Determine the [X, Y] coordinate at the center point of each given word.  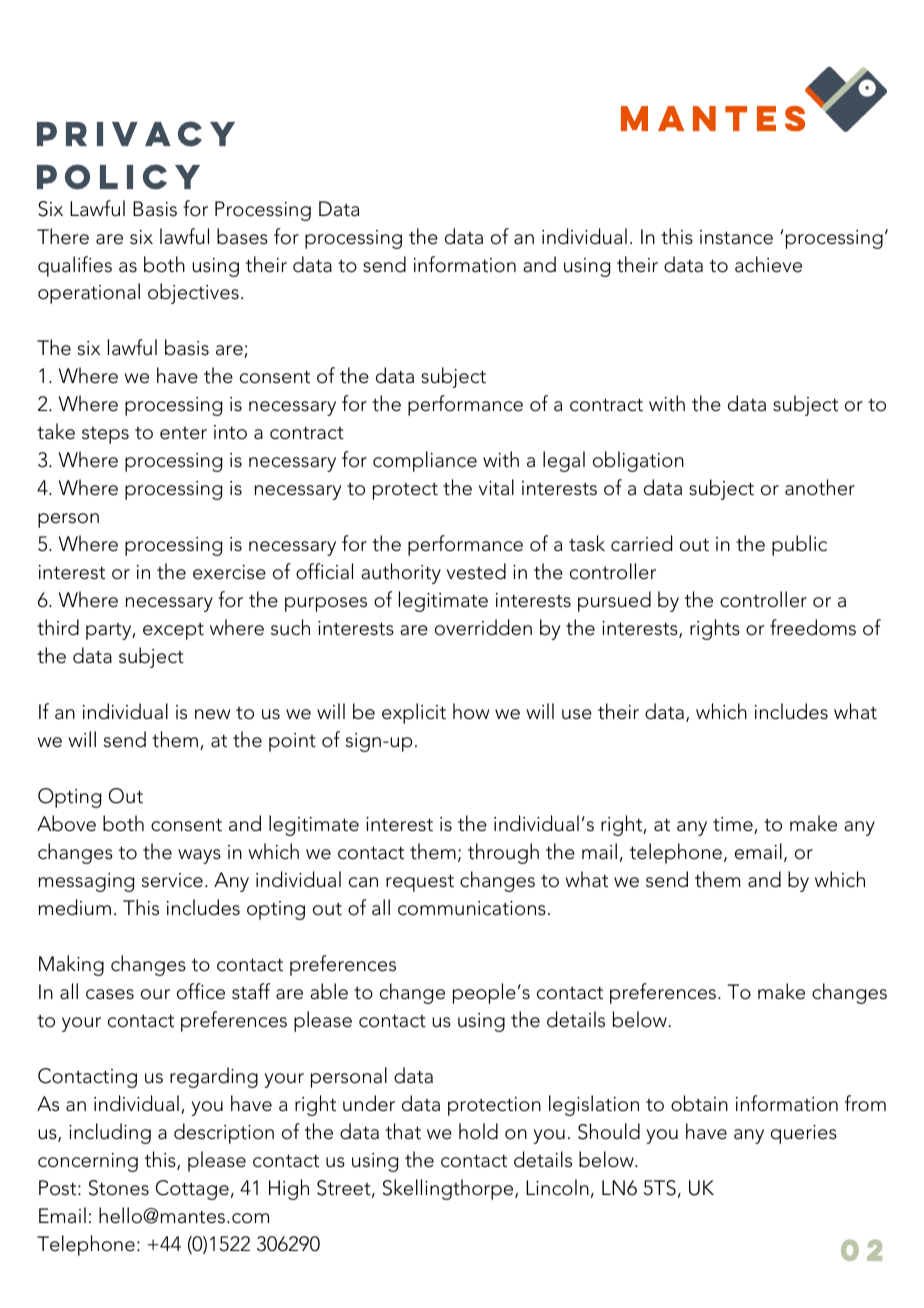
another [820, 487]
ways [199, 856]
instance [736, 237]
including [110, 1133]
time [734, 825]
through [503, 853]
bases [242, 236]
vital [496, 487]
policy [118, 177]
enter [183, 433]
